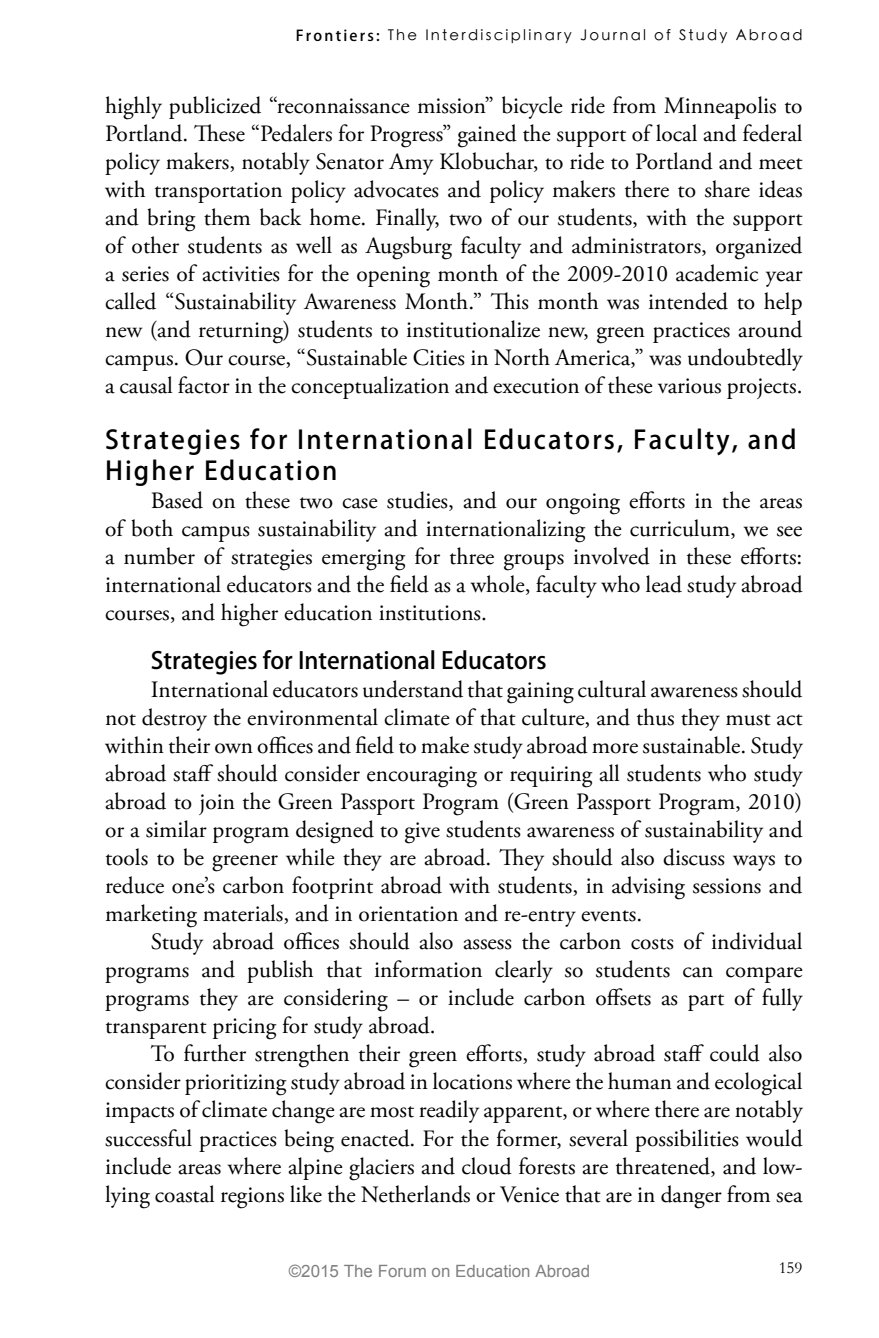  Describe the element at coordinates (689, 386) in the image. I see `various` at that location.
